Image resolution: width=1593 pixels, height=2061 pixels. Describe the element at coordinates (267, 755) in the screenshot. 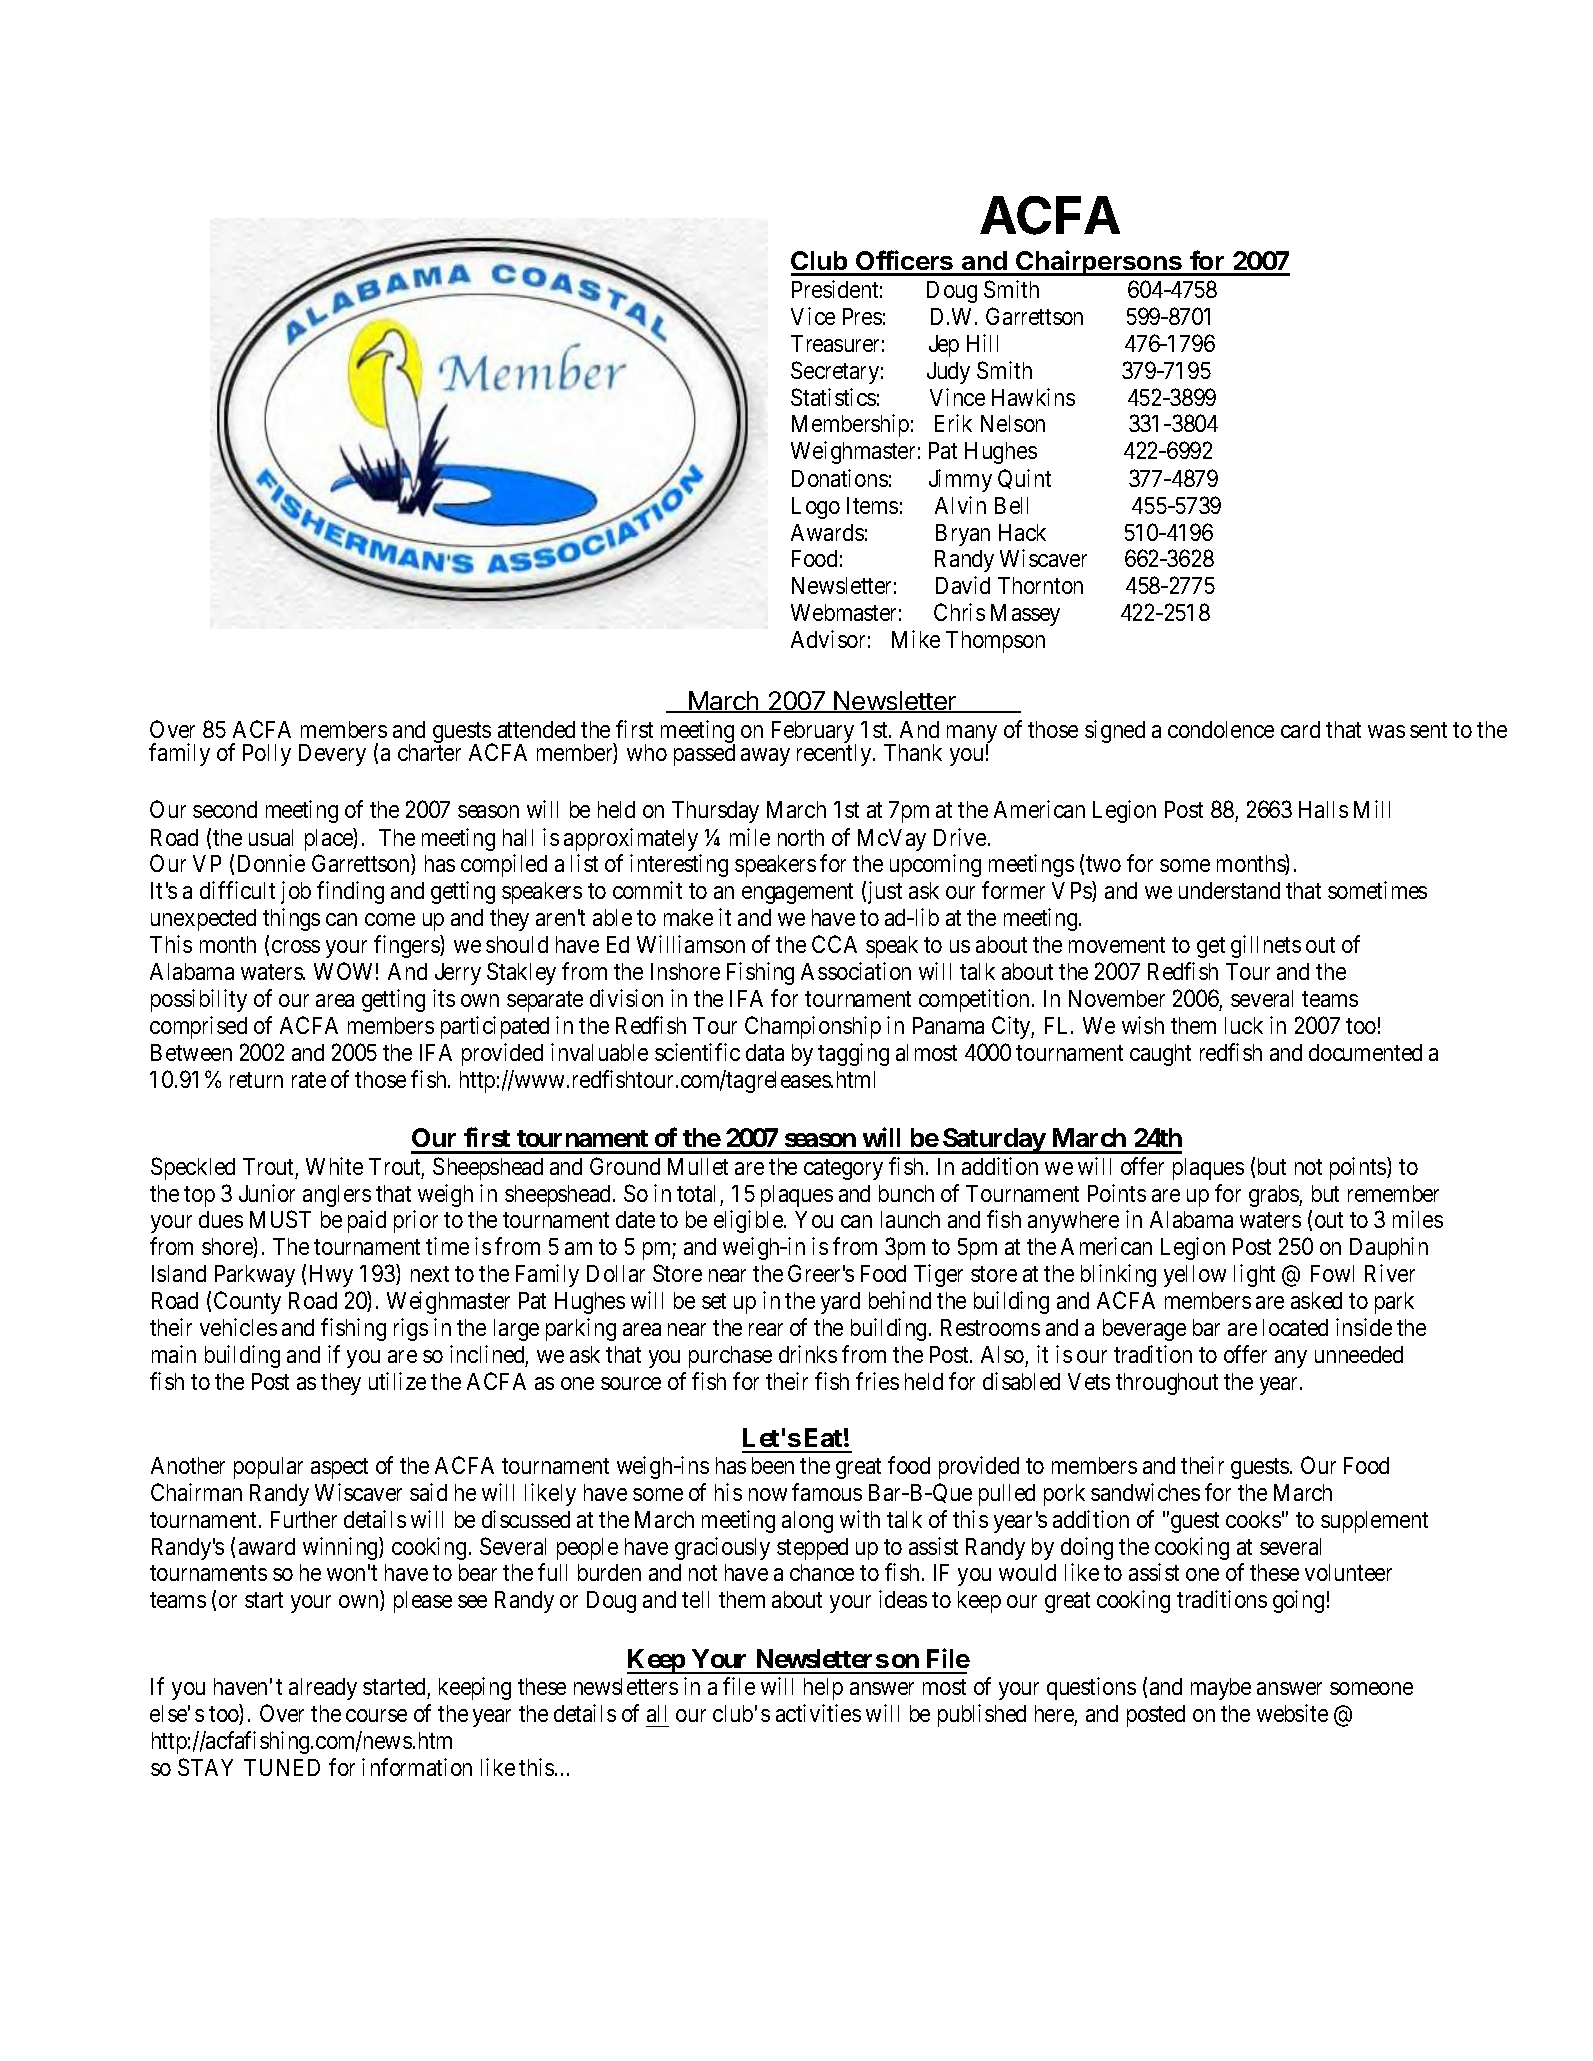

I see `Polly` at that location.
